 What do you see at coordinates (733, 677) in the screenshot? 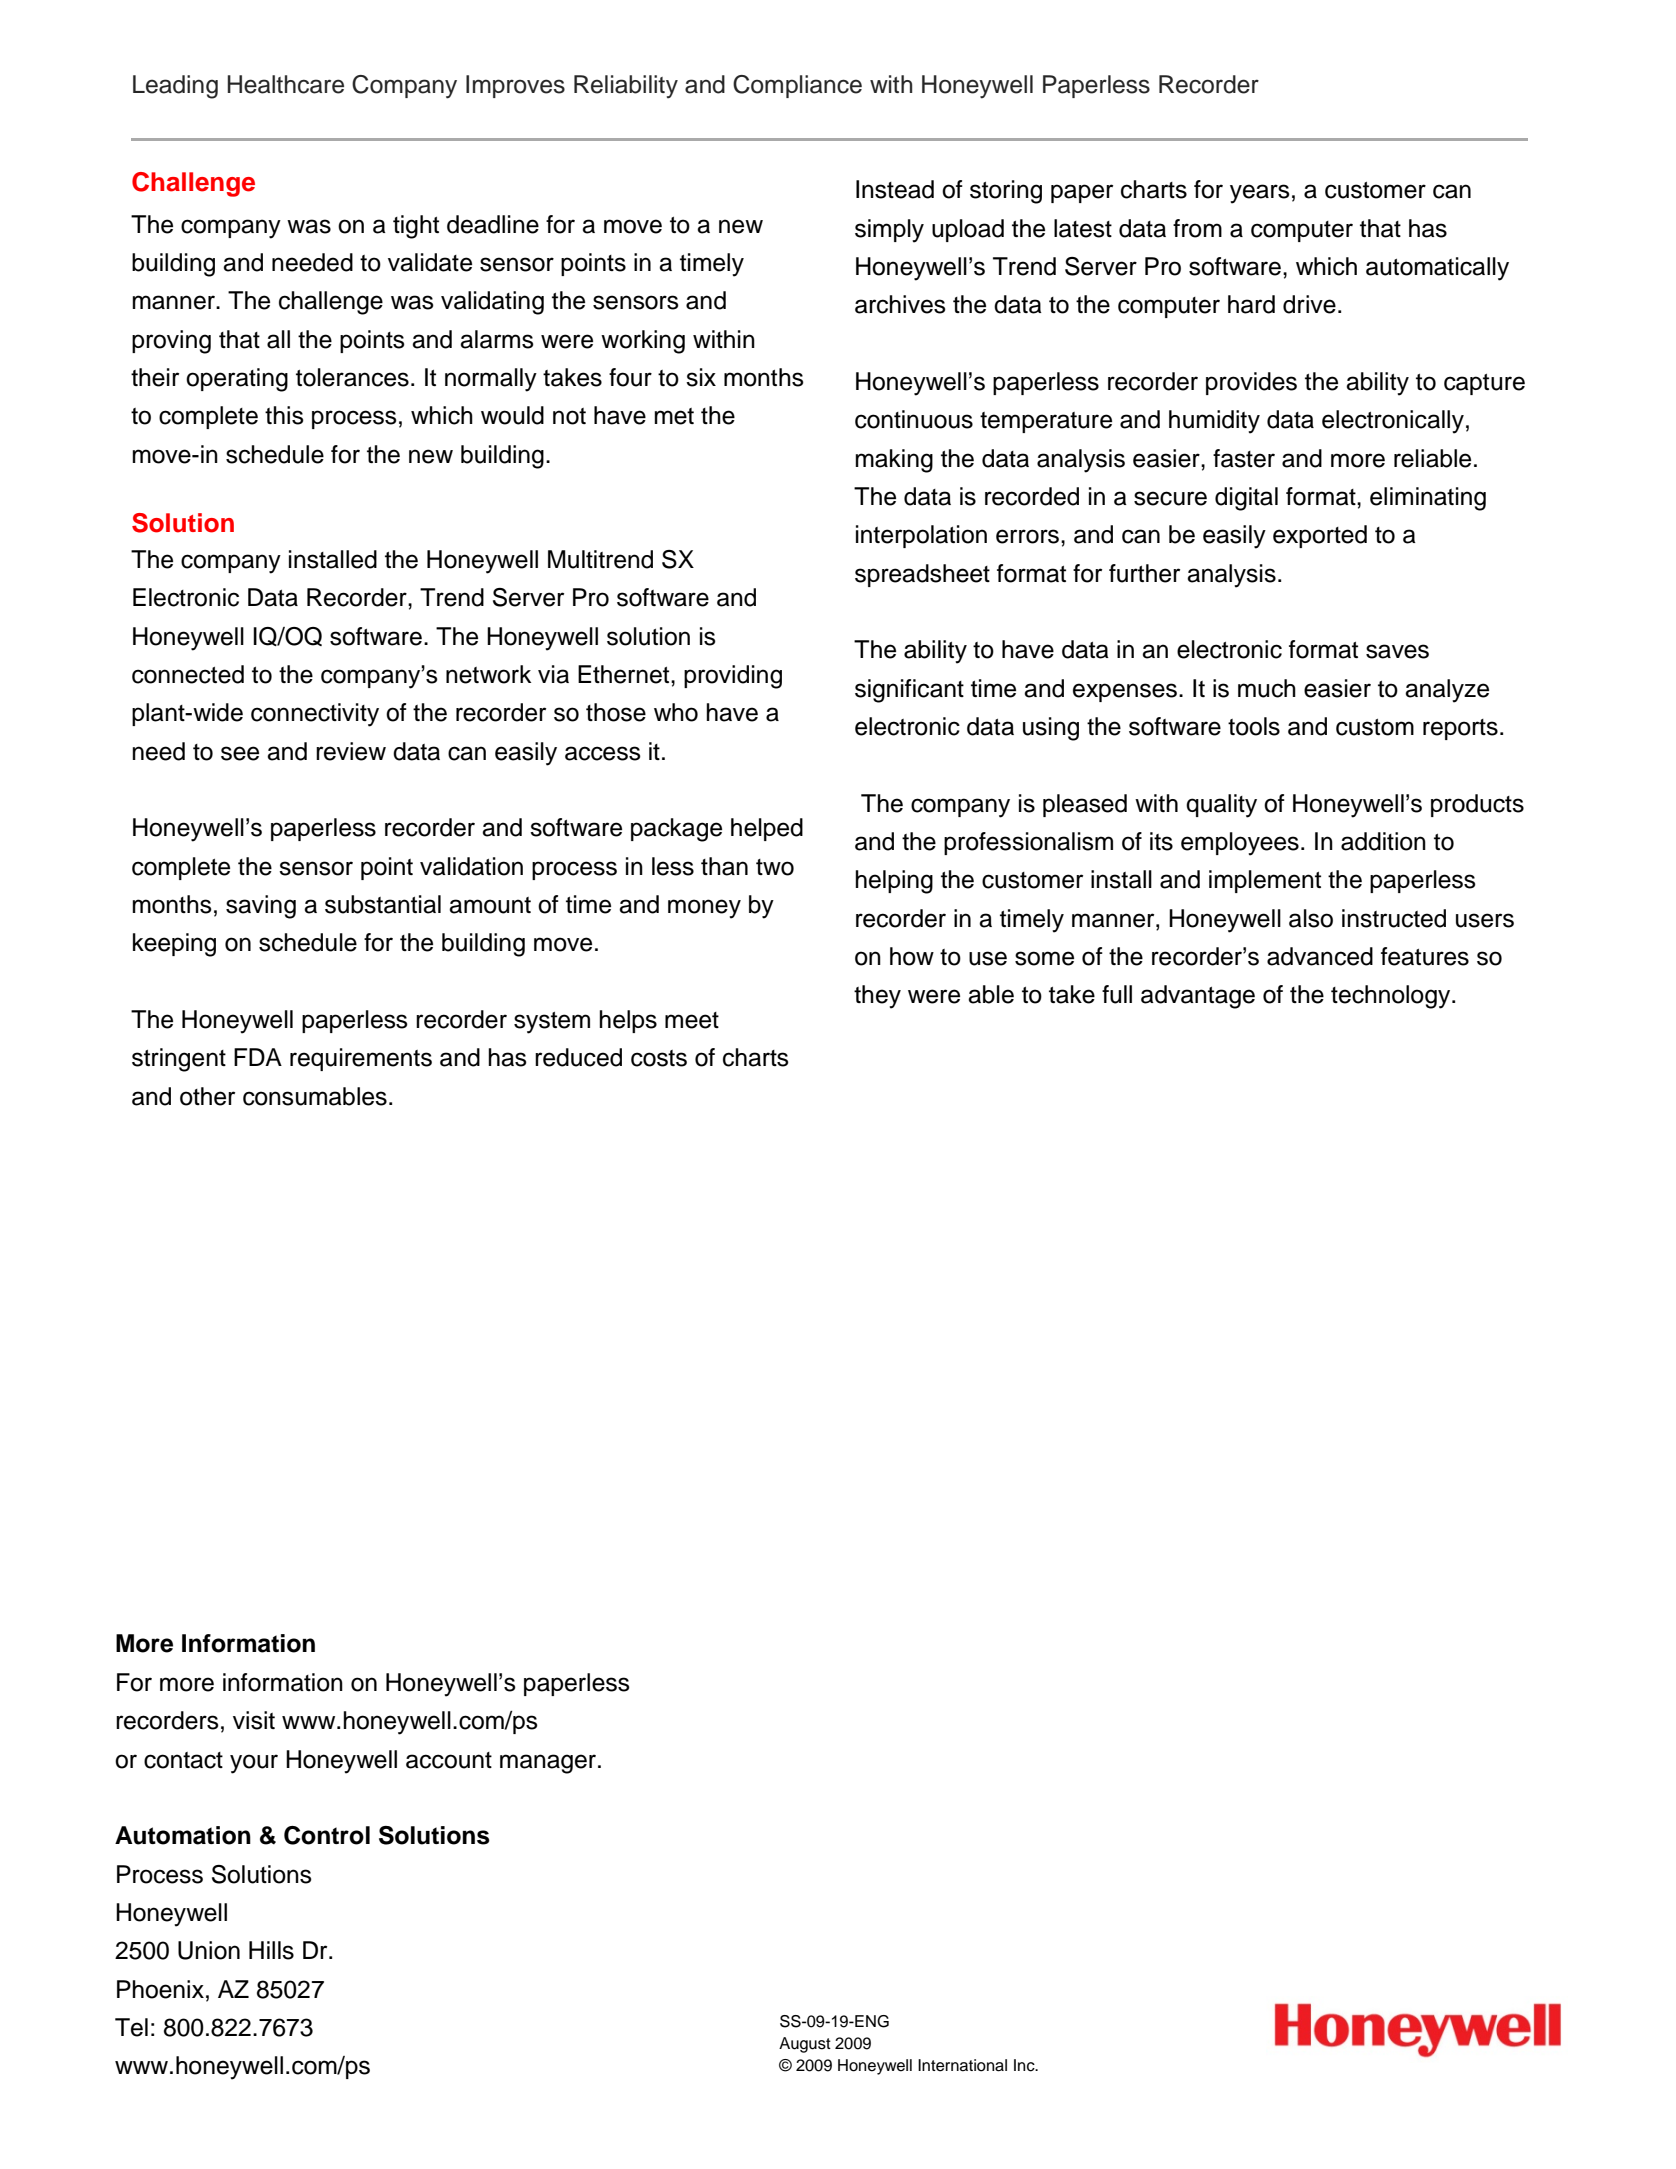
I see `providing` at bounding box center [733, 677].
